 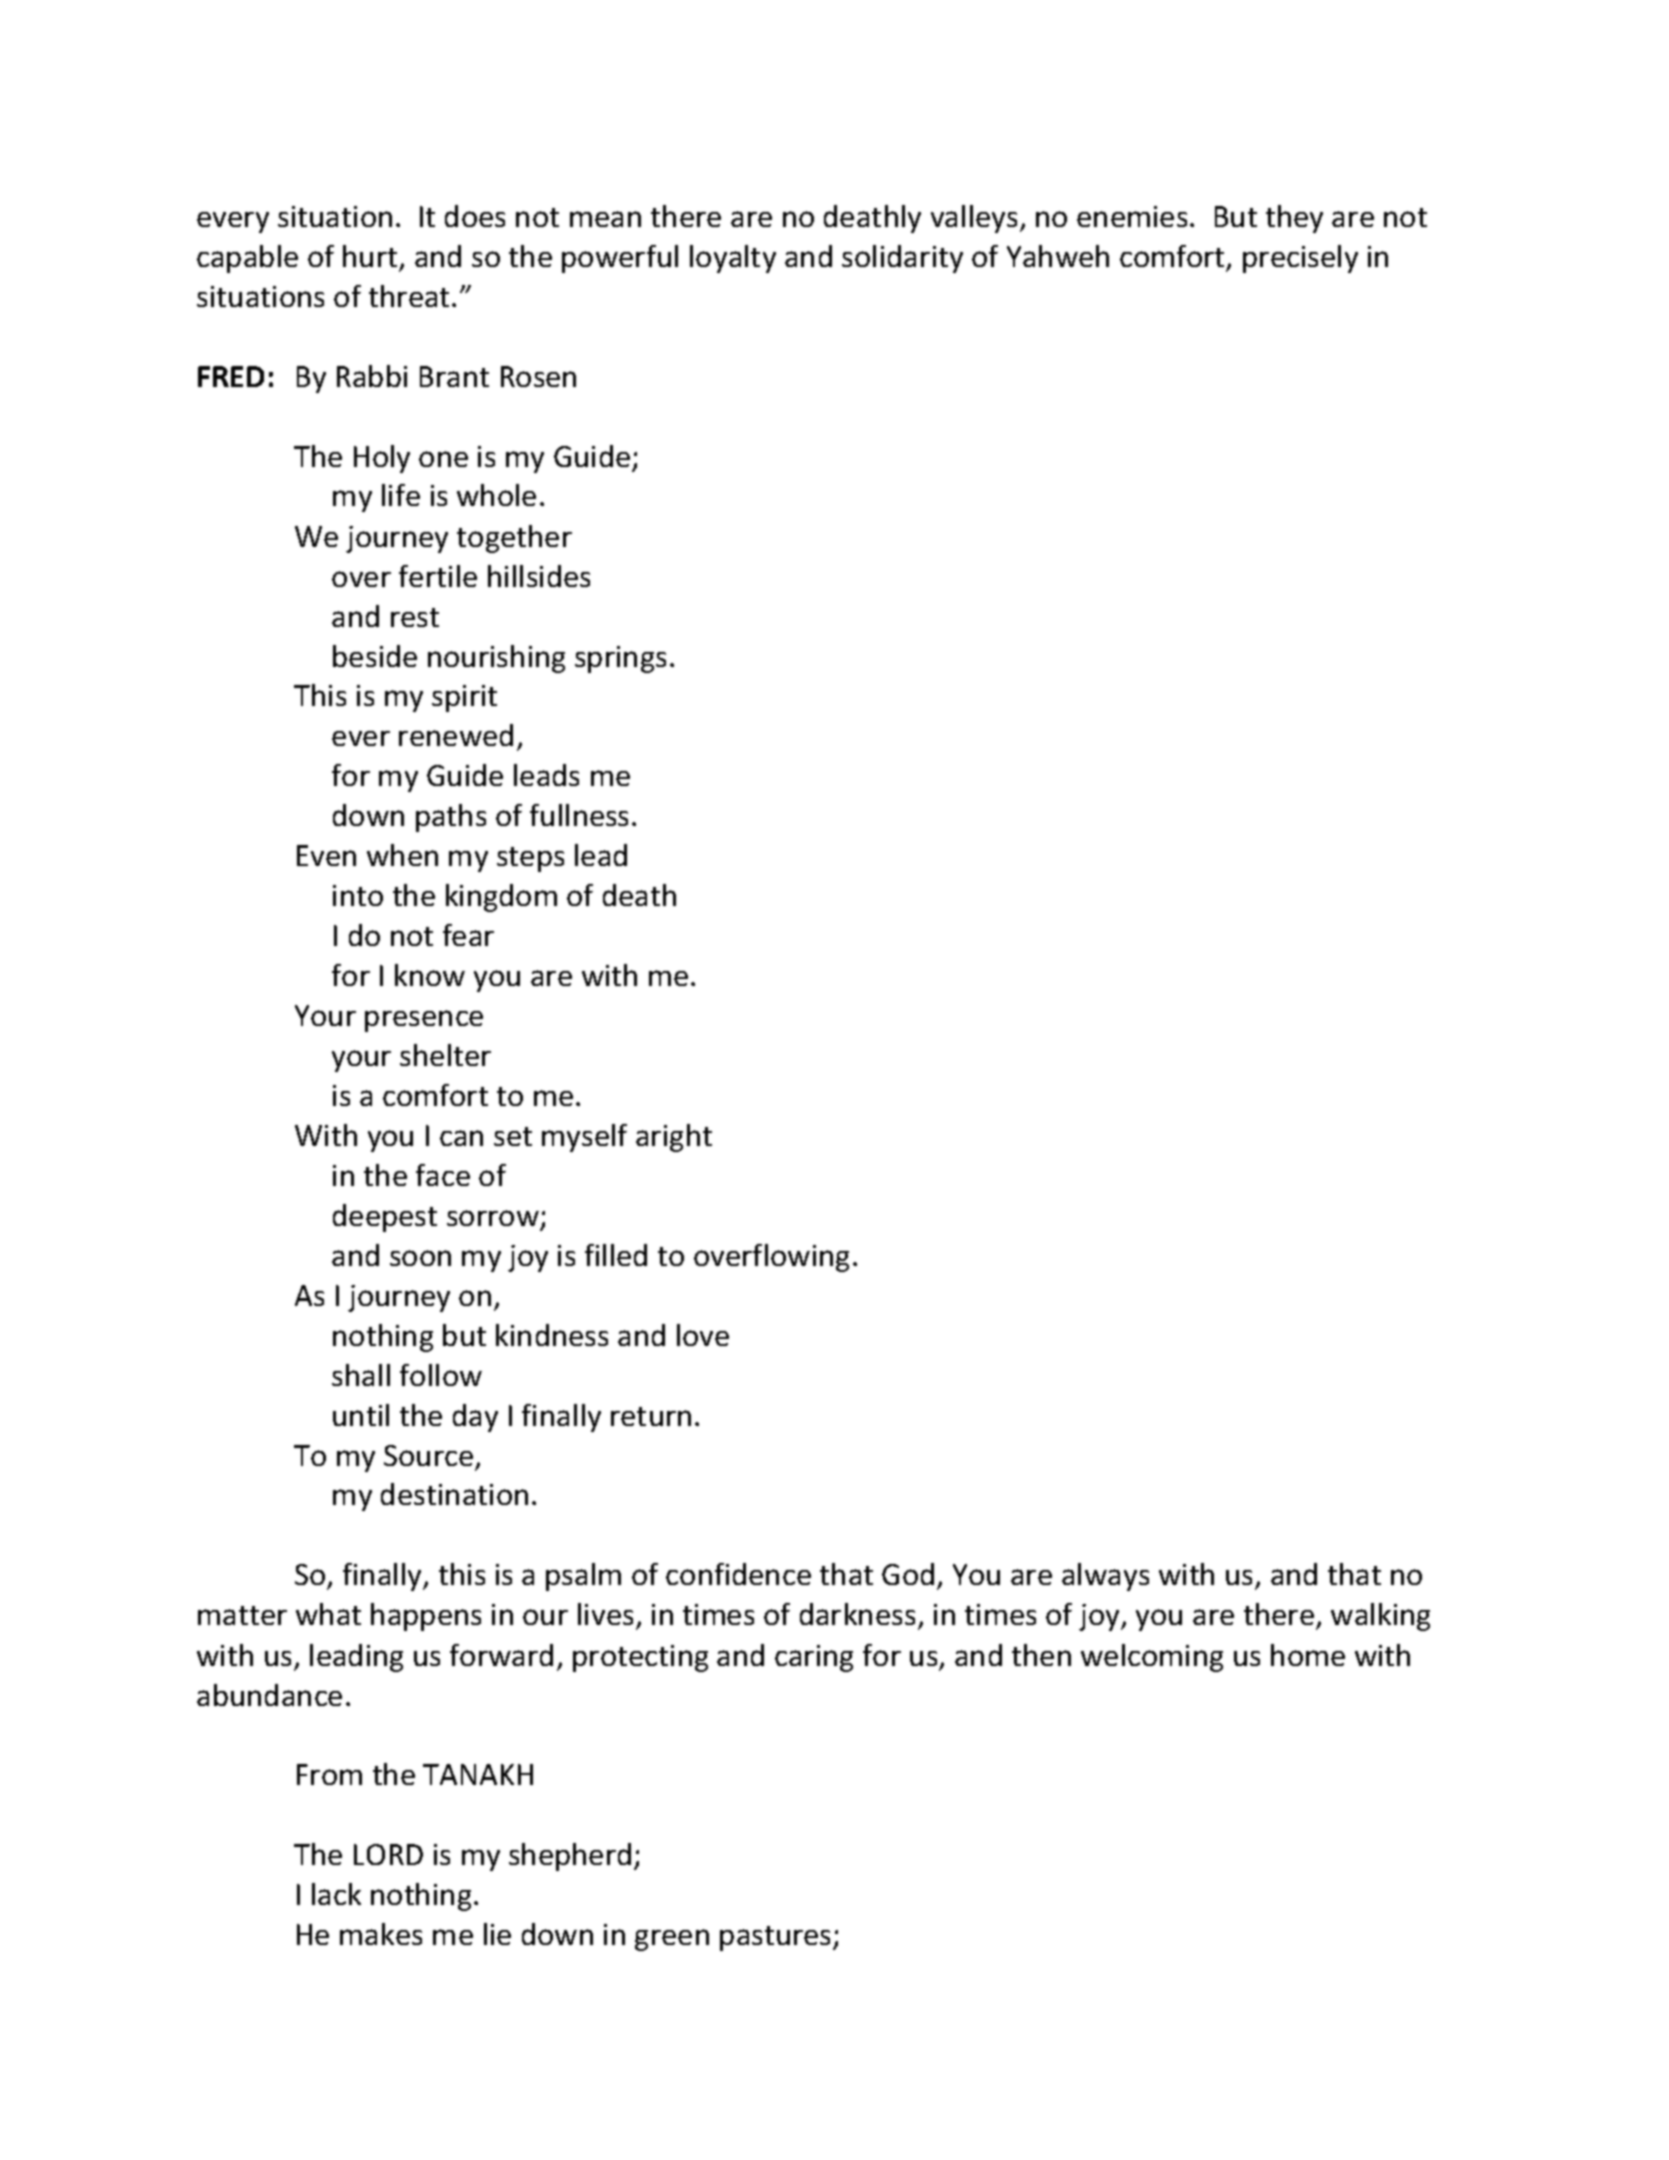 I want to click on lack, so click(x=336, y=1894).
